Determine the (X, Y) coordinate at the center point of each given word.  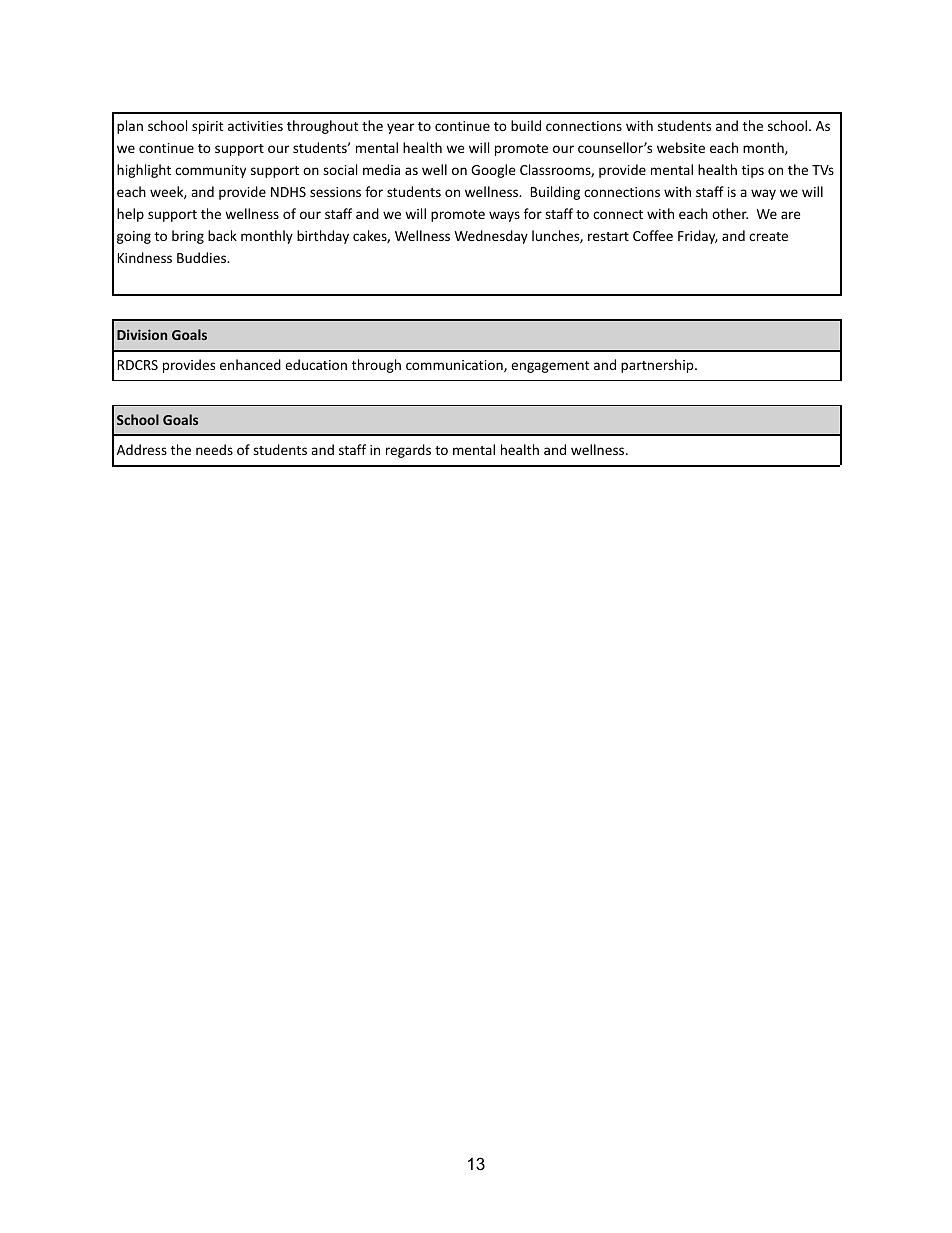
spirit (207, 127)
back (222, 235)
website (681, 147)
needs (214, 449)
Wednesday (491, 237)
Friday (698, 237)
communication (455, 366)
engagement (550, 367)
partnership (658, 366)
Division (142, 334)
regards (408, 451)
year (400, 128)
